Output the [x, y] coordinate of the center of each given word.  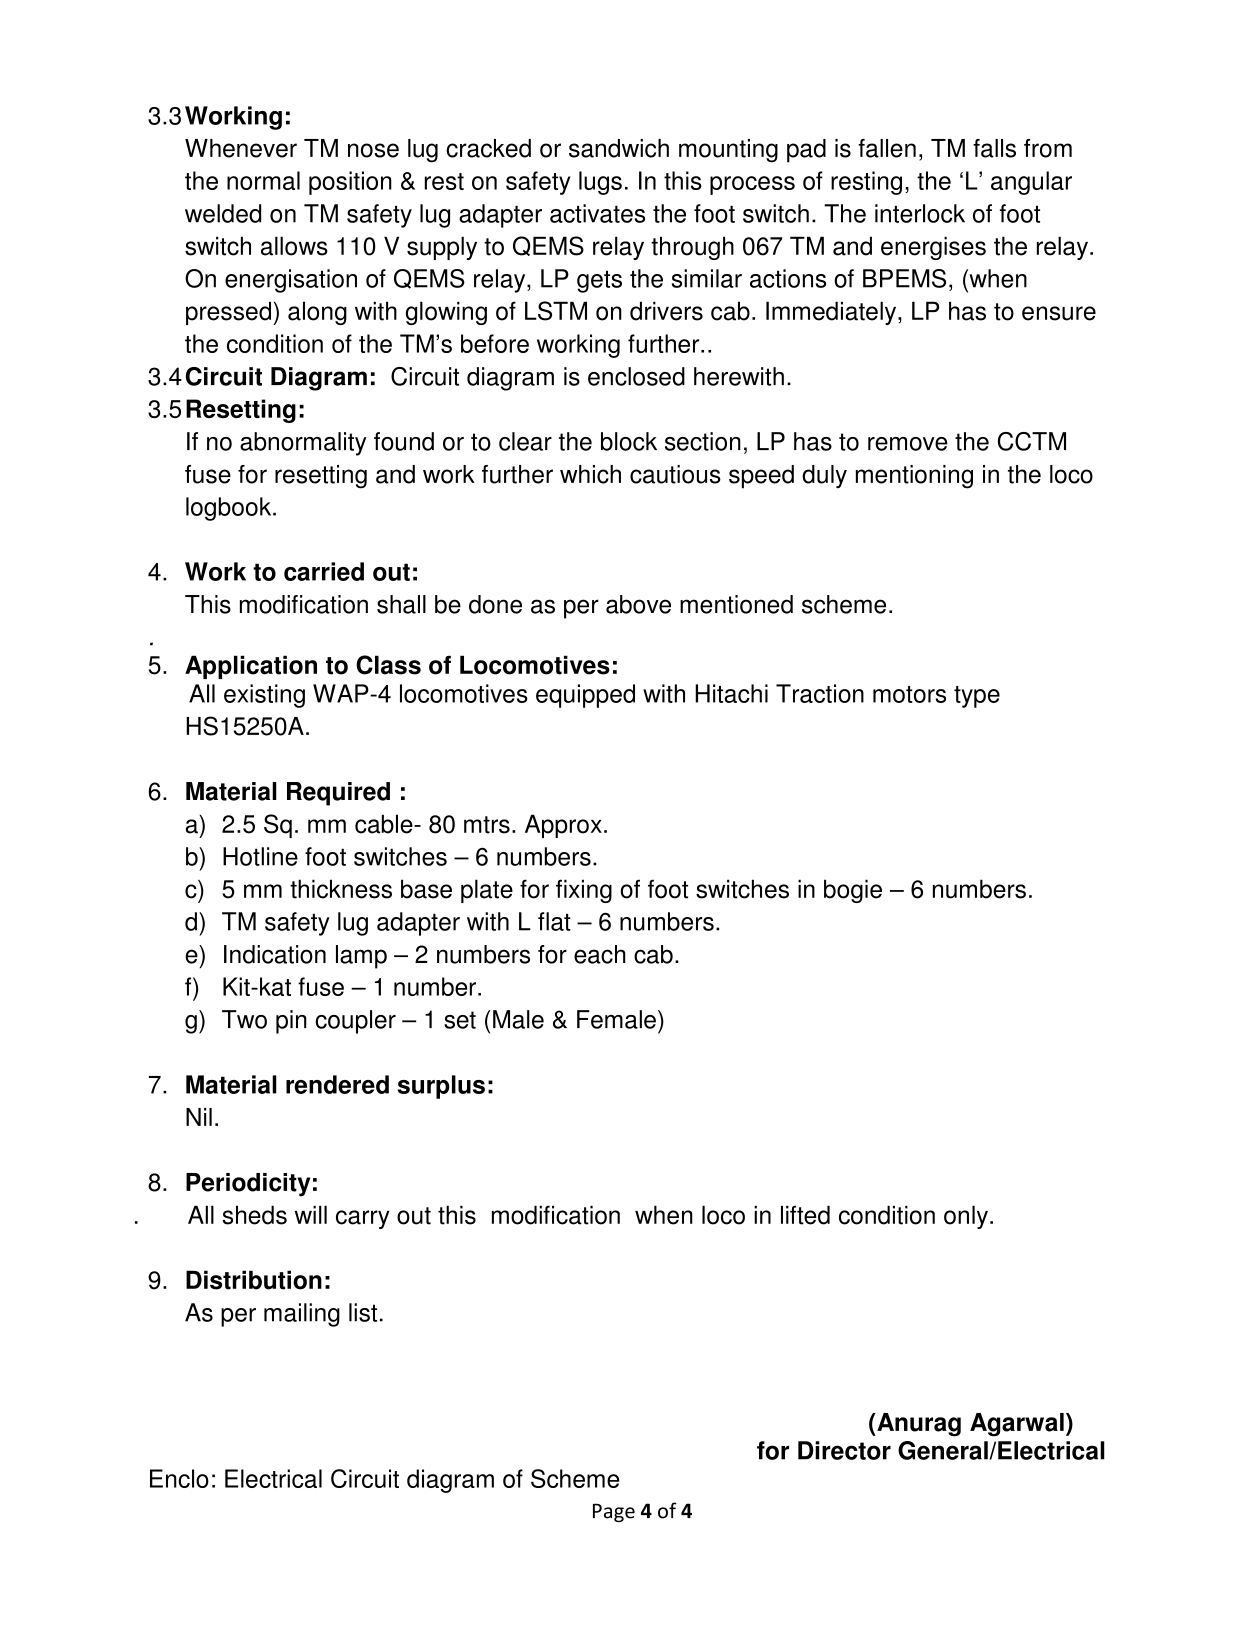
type [977, 697]
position [350, 183]
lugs [600, 183]
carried [324, 571]
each [600, 954]
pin [291, 1022]
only [966, 1217]
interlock [920, 213]
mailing [302, 1315]
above [638, 604]
